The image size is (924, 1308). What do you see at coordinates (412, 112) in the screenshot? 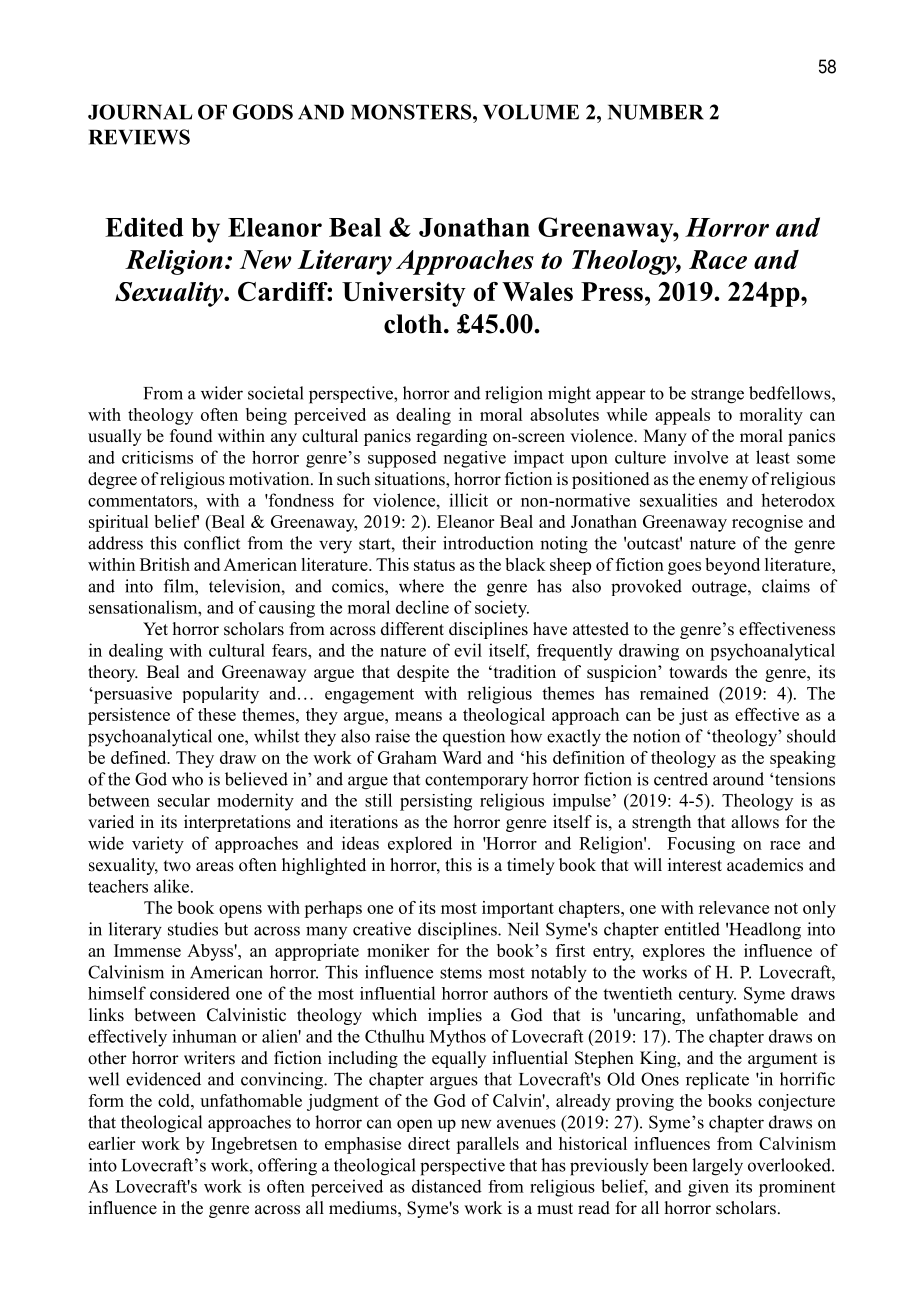
I see `MONSTERS` at bounding box center [412, 112].
